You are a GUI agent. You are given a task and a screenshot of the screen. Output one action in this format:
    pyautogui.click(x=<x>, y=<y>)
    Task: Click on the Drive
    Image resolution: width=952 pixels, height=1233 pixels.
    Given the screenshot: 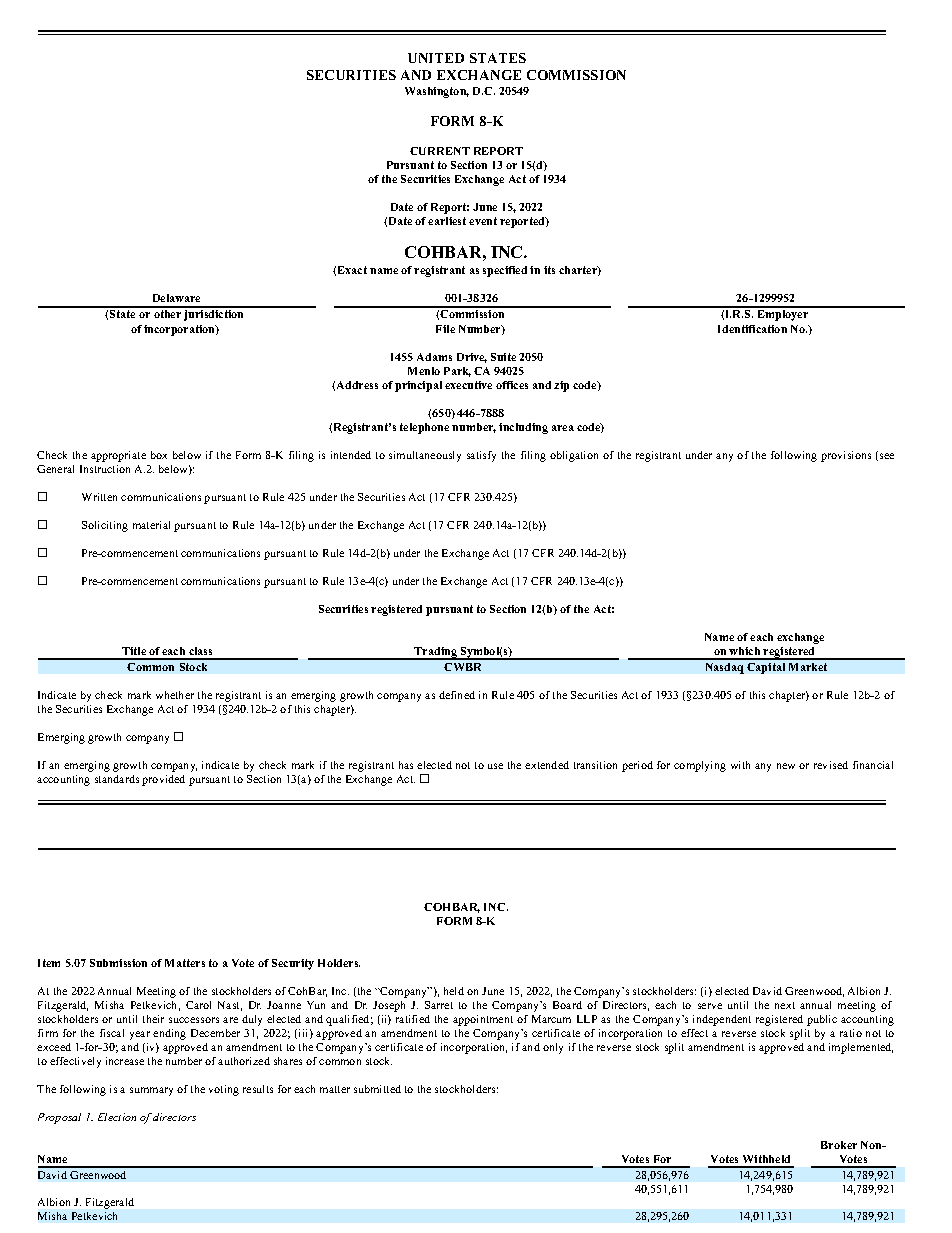 What is the action you would take?
    pyautogui.click(x=472, y=358)
